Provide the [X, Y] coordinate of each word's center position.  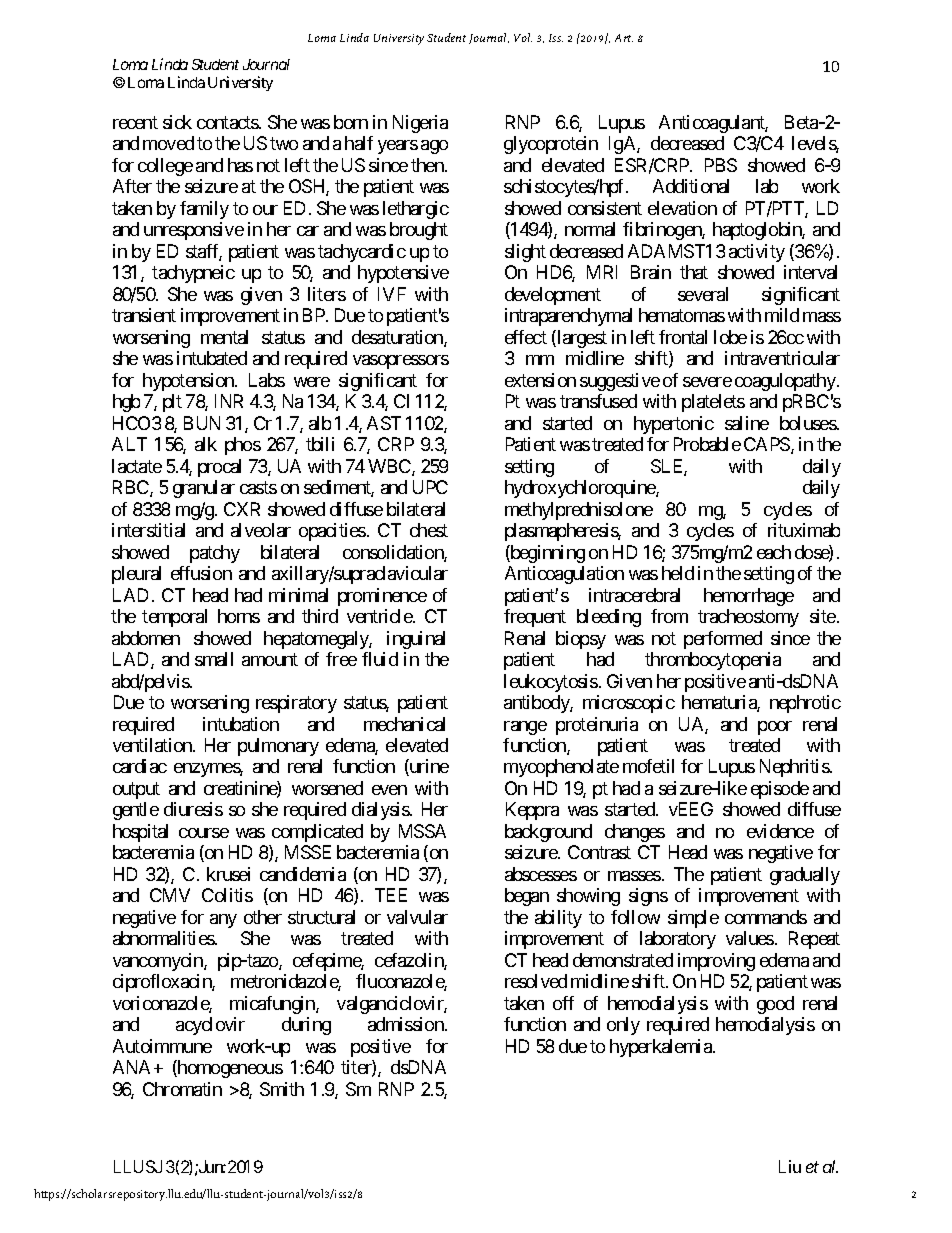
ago [434, 147]
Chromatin [182, 1089]
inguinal [416, 640]
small [214, 659]
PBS [721, 165]
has [240, 165]
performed [723, 640]
